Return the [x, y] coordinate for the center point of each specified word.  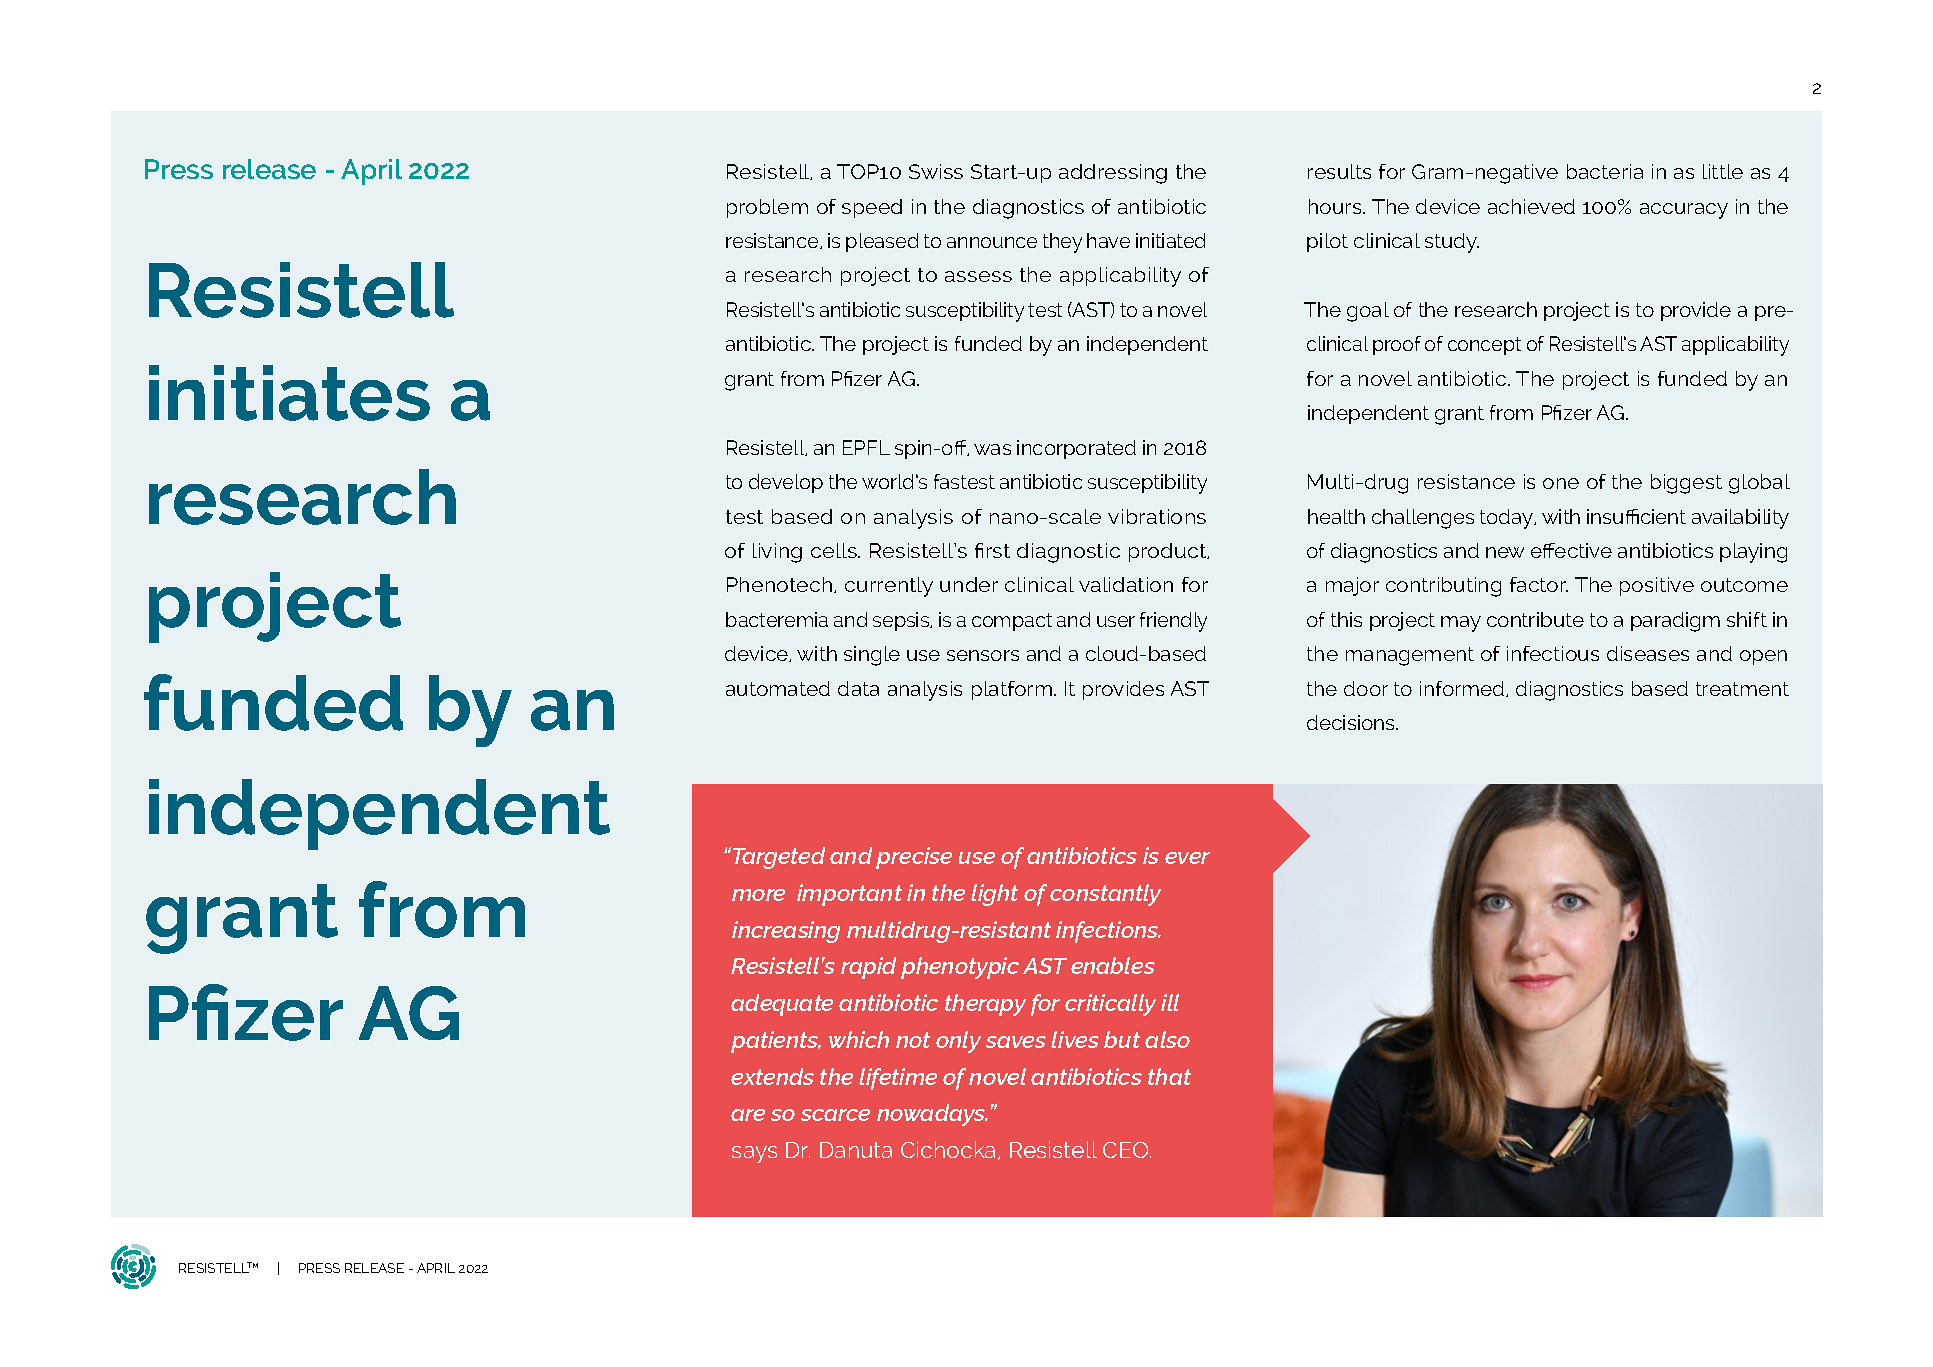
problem [767, 208]
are [748, 1115]
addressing [1113, 174]
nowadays [932, 1115]
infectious [1553, 653]
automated [778, 688]
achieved [1531, 206]
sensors [983, 655]
